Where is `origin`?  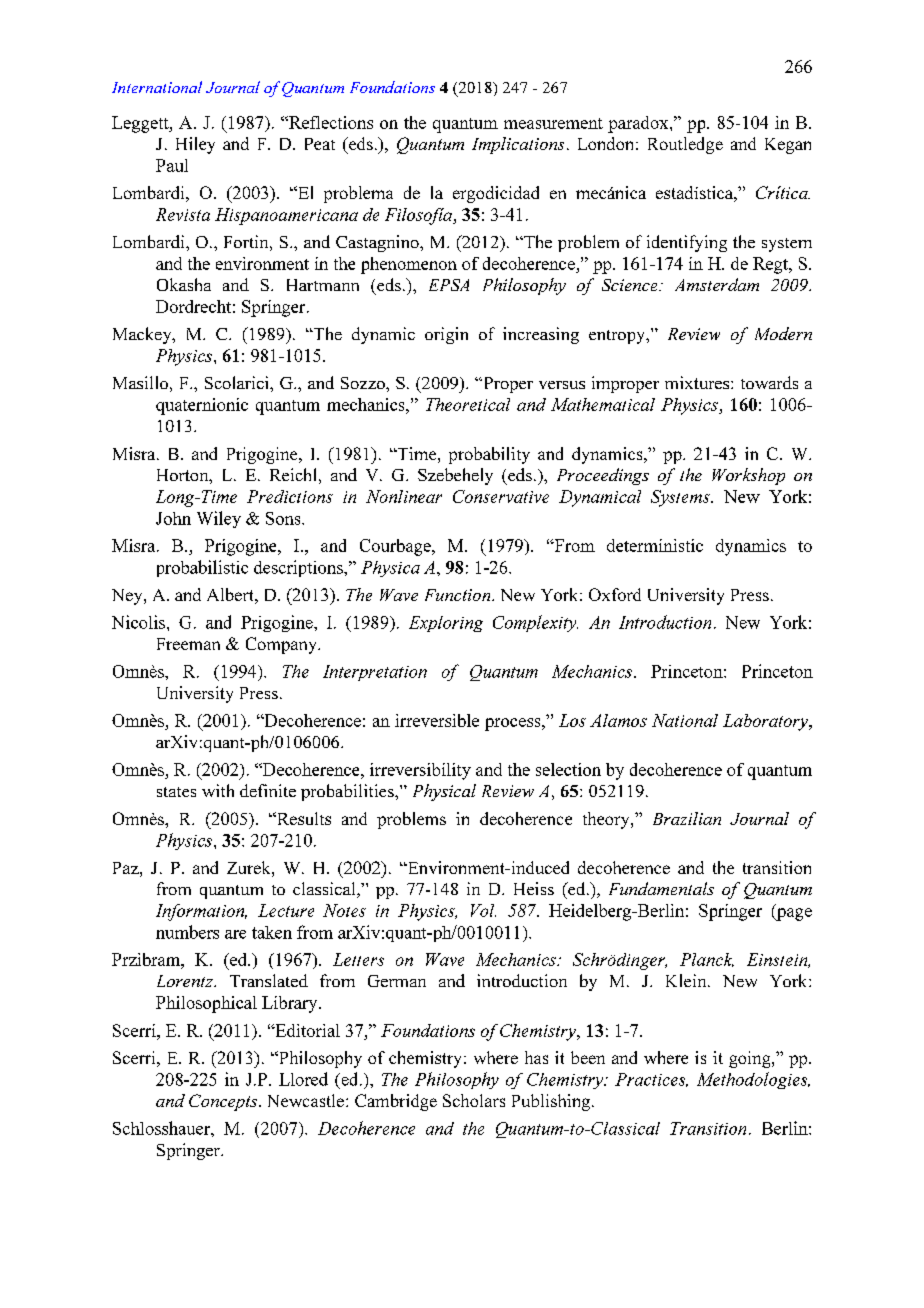 origin is located at coordinates (446, 335).
